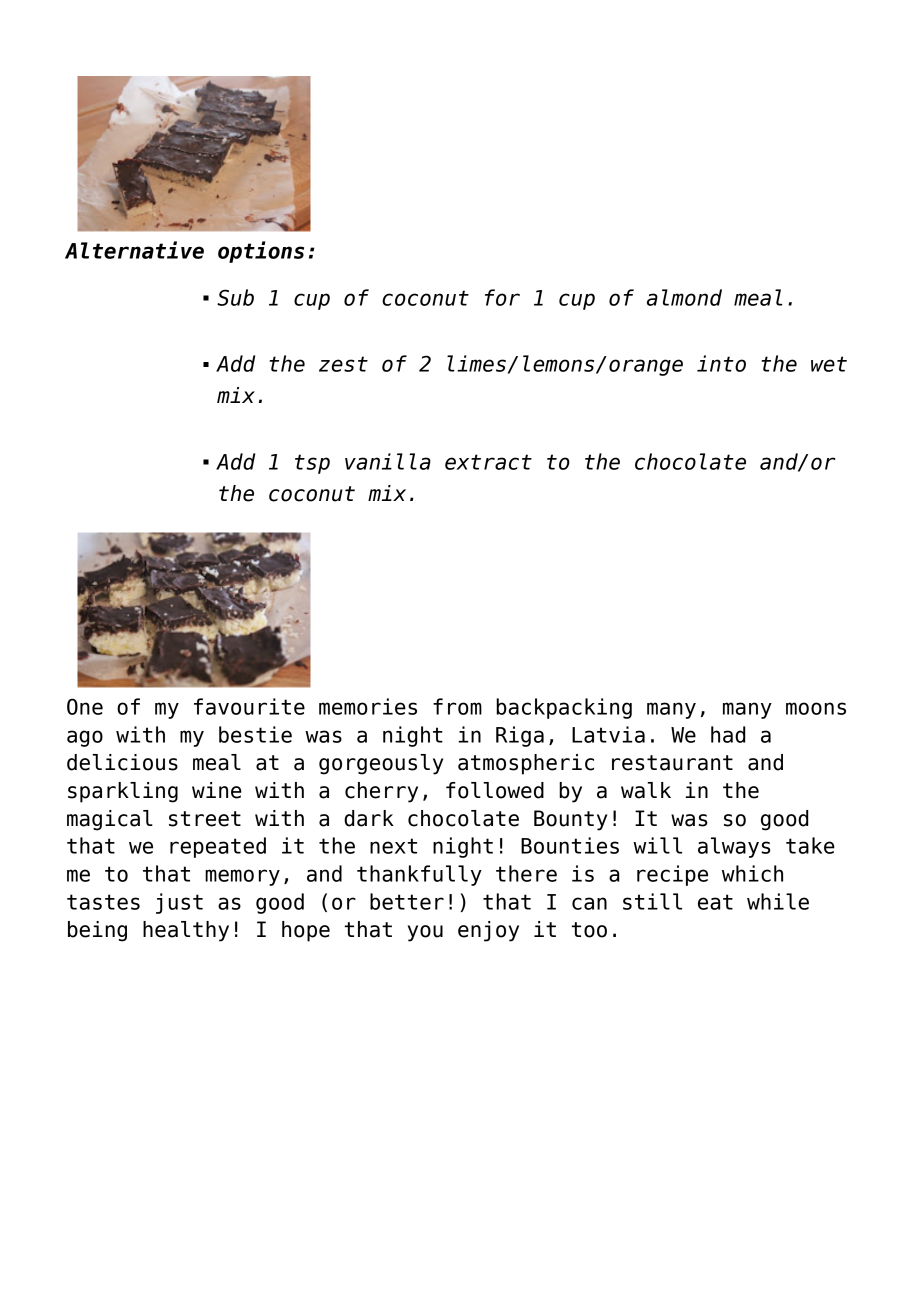  What do you see at coordinates (179, 903) in the screenshot?
I see `just` at bounding box center [179, 903].
